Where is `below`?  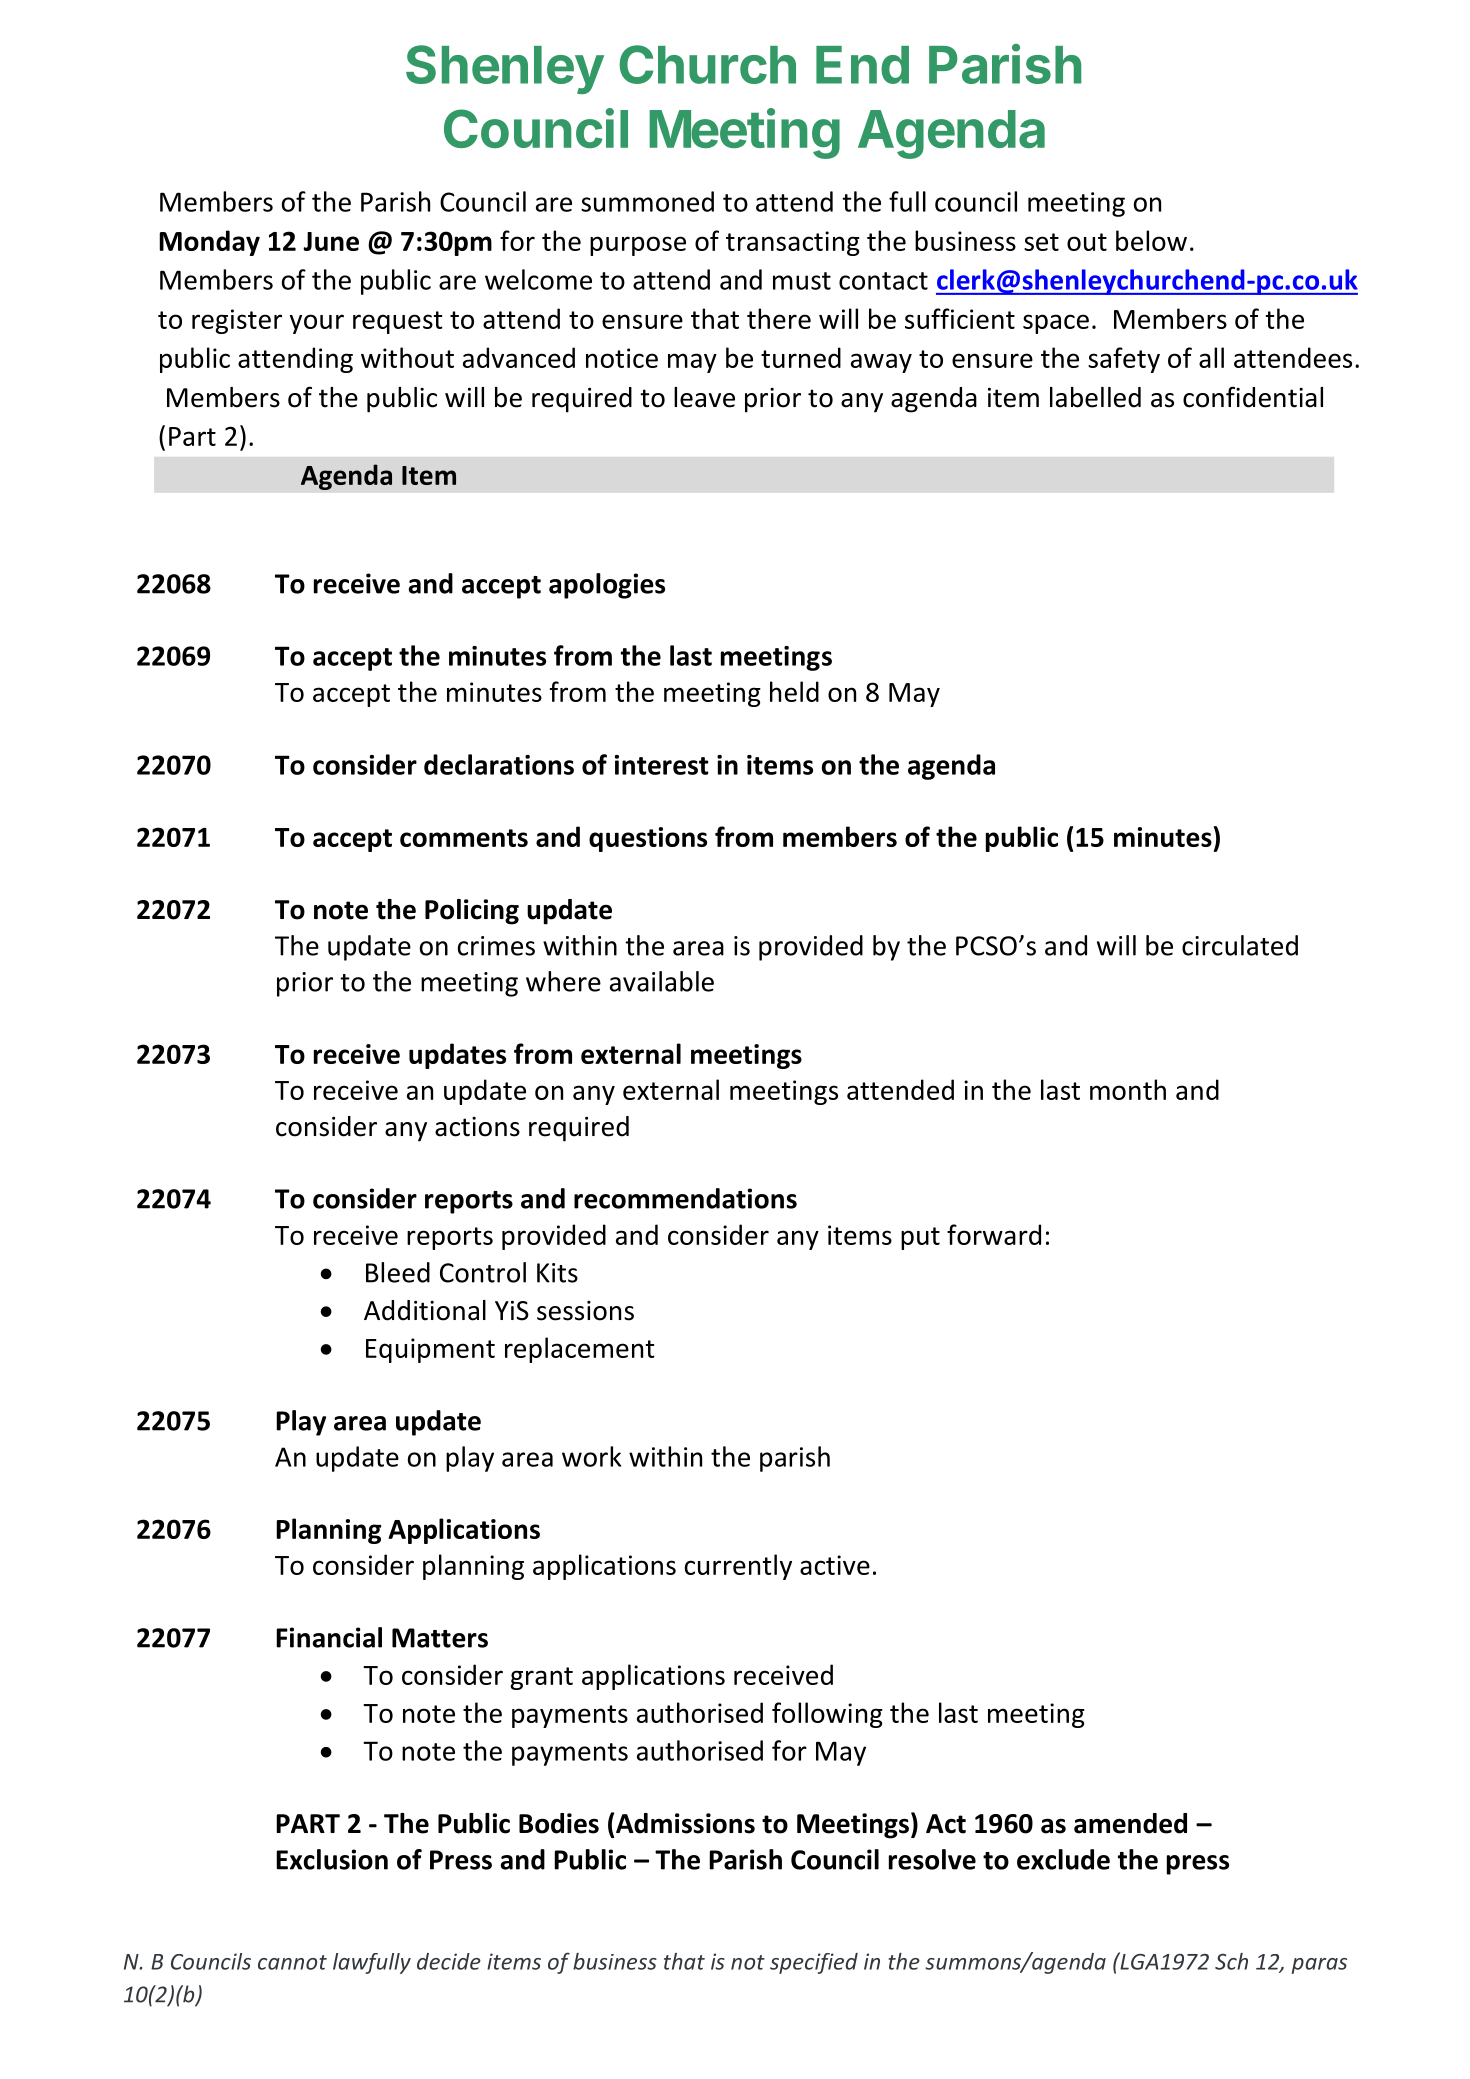
below is located at coordinates (1151, 240).
